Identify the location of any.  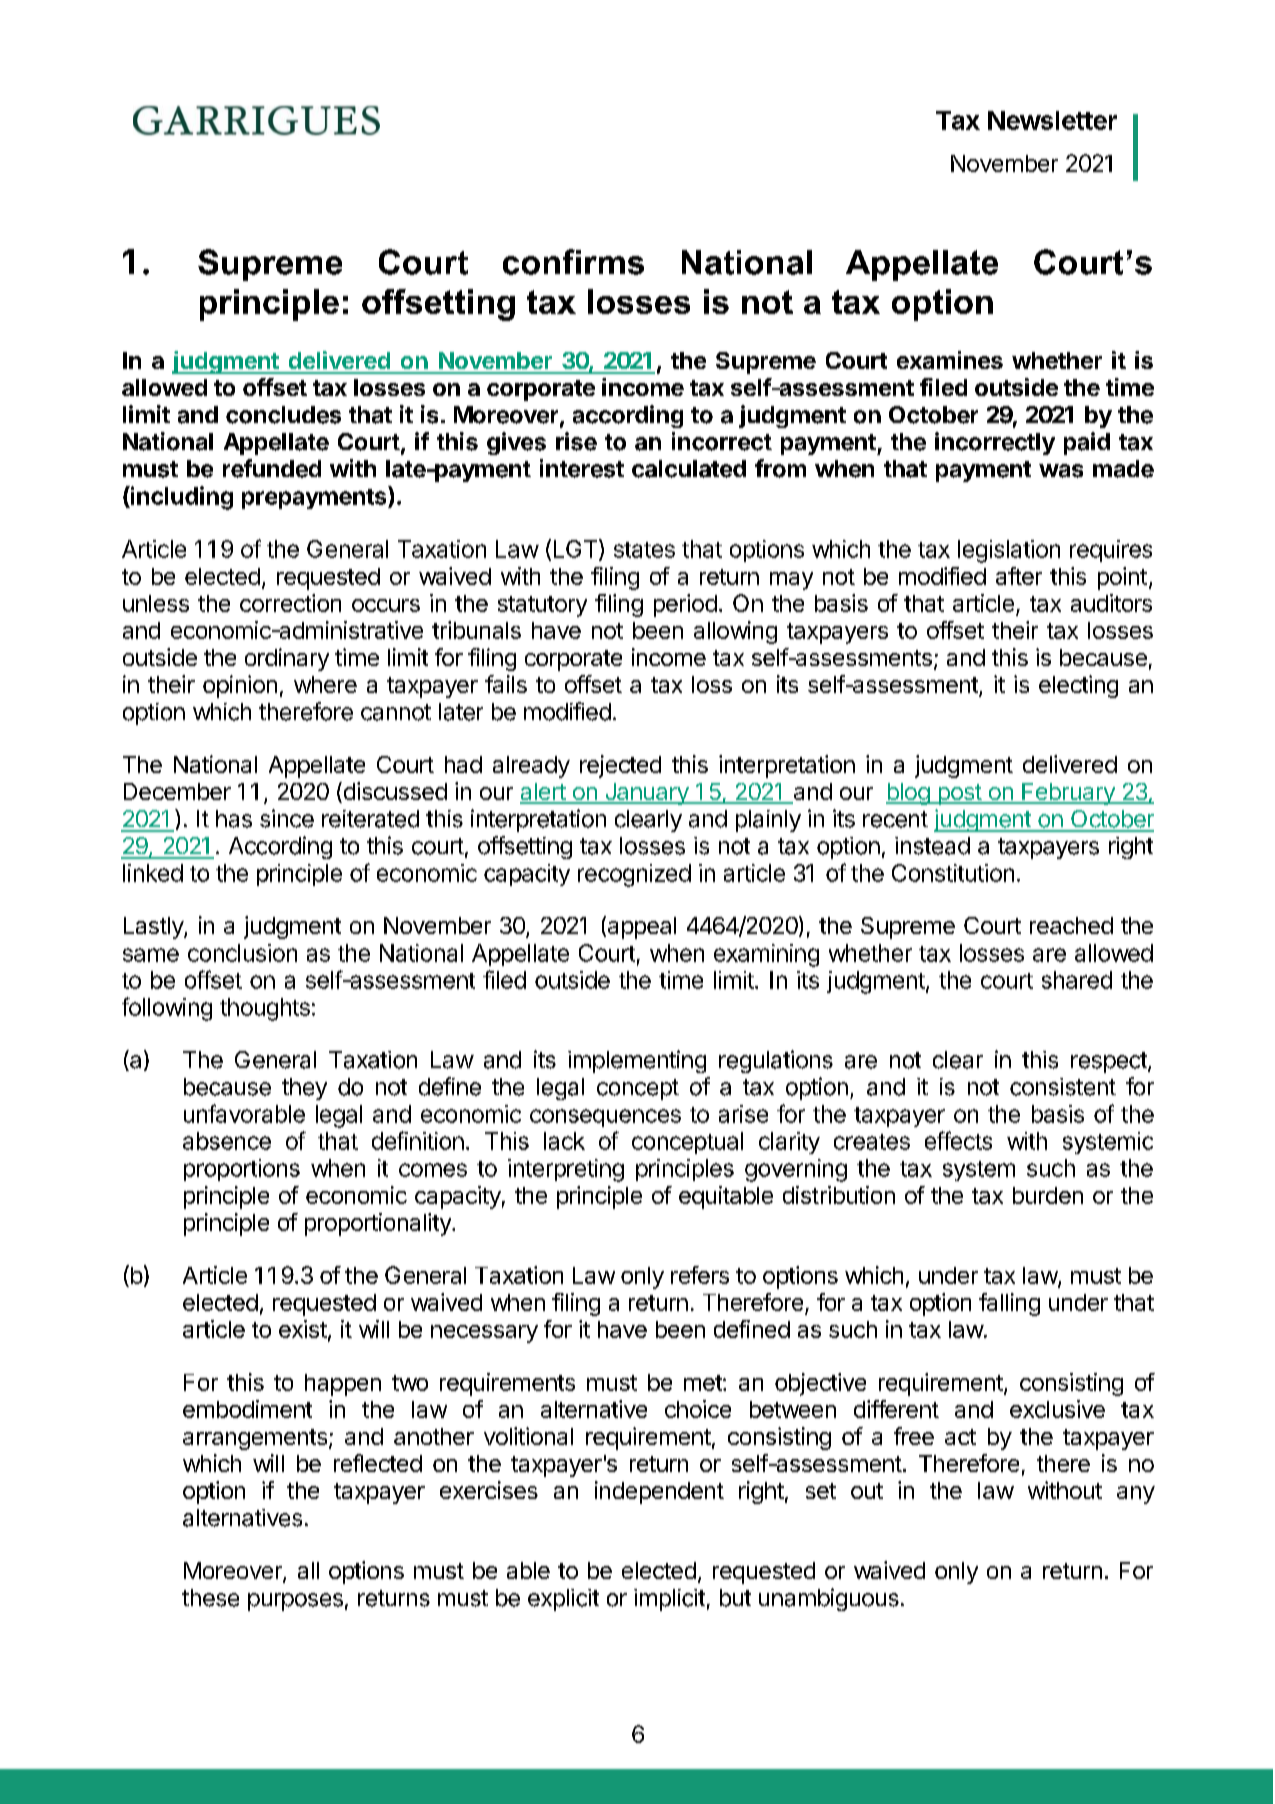
(1136, 1495).
